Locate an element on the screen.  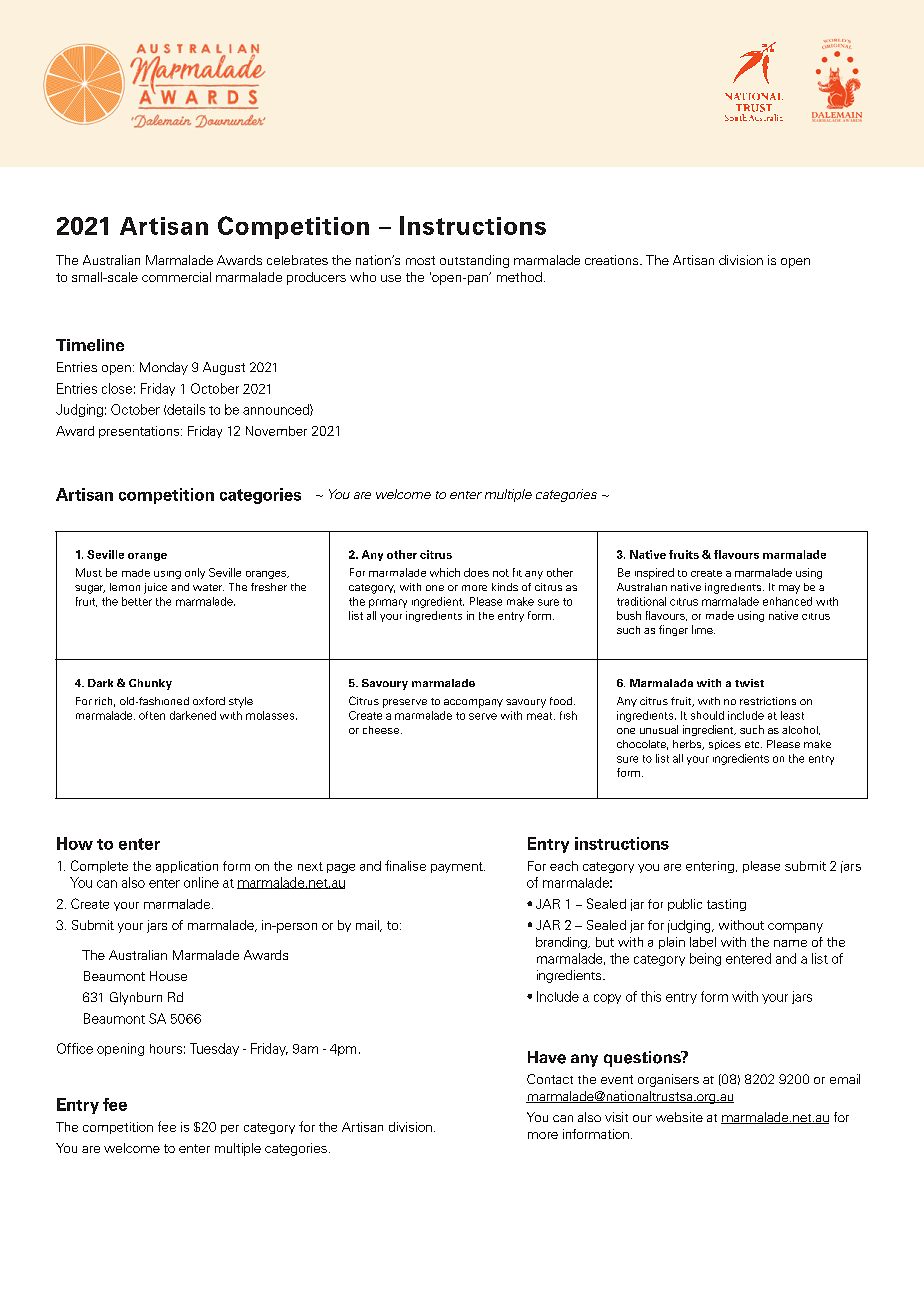
Chunky is located at coordinates (150, 684).
